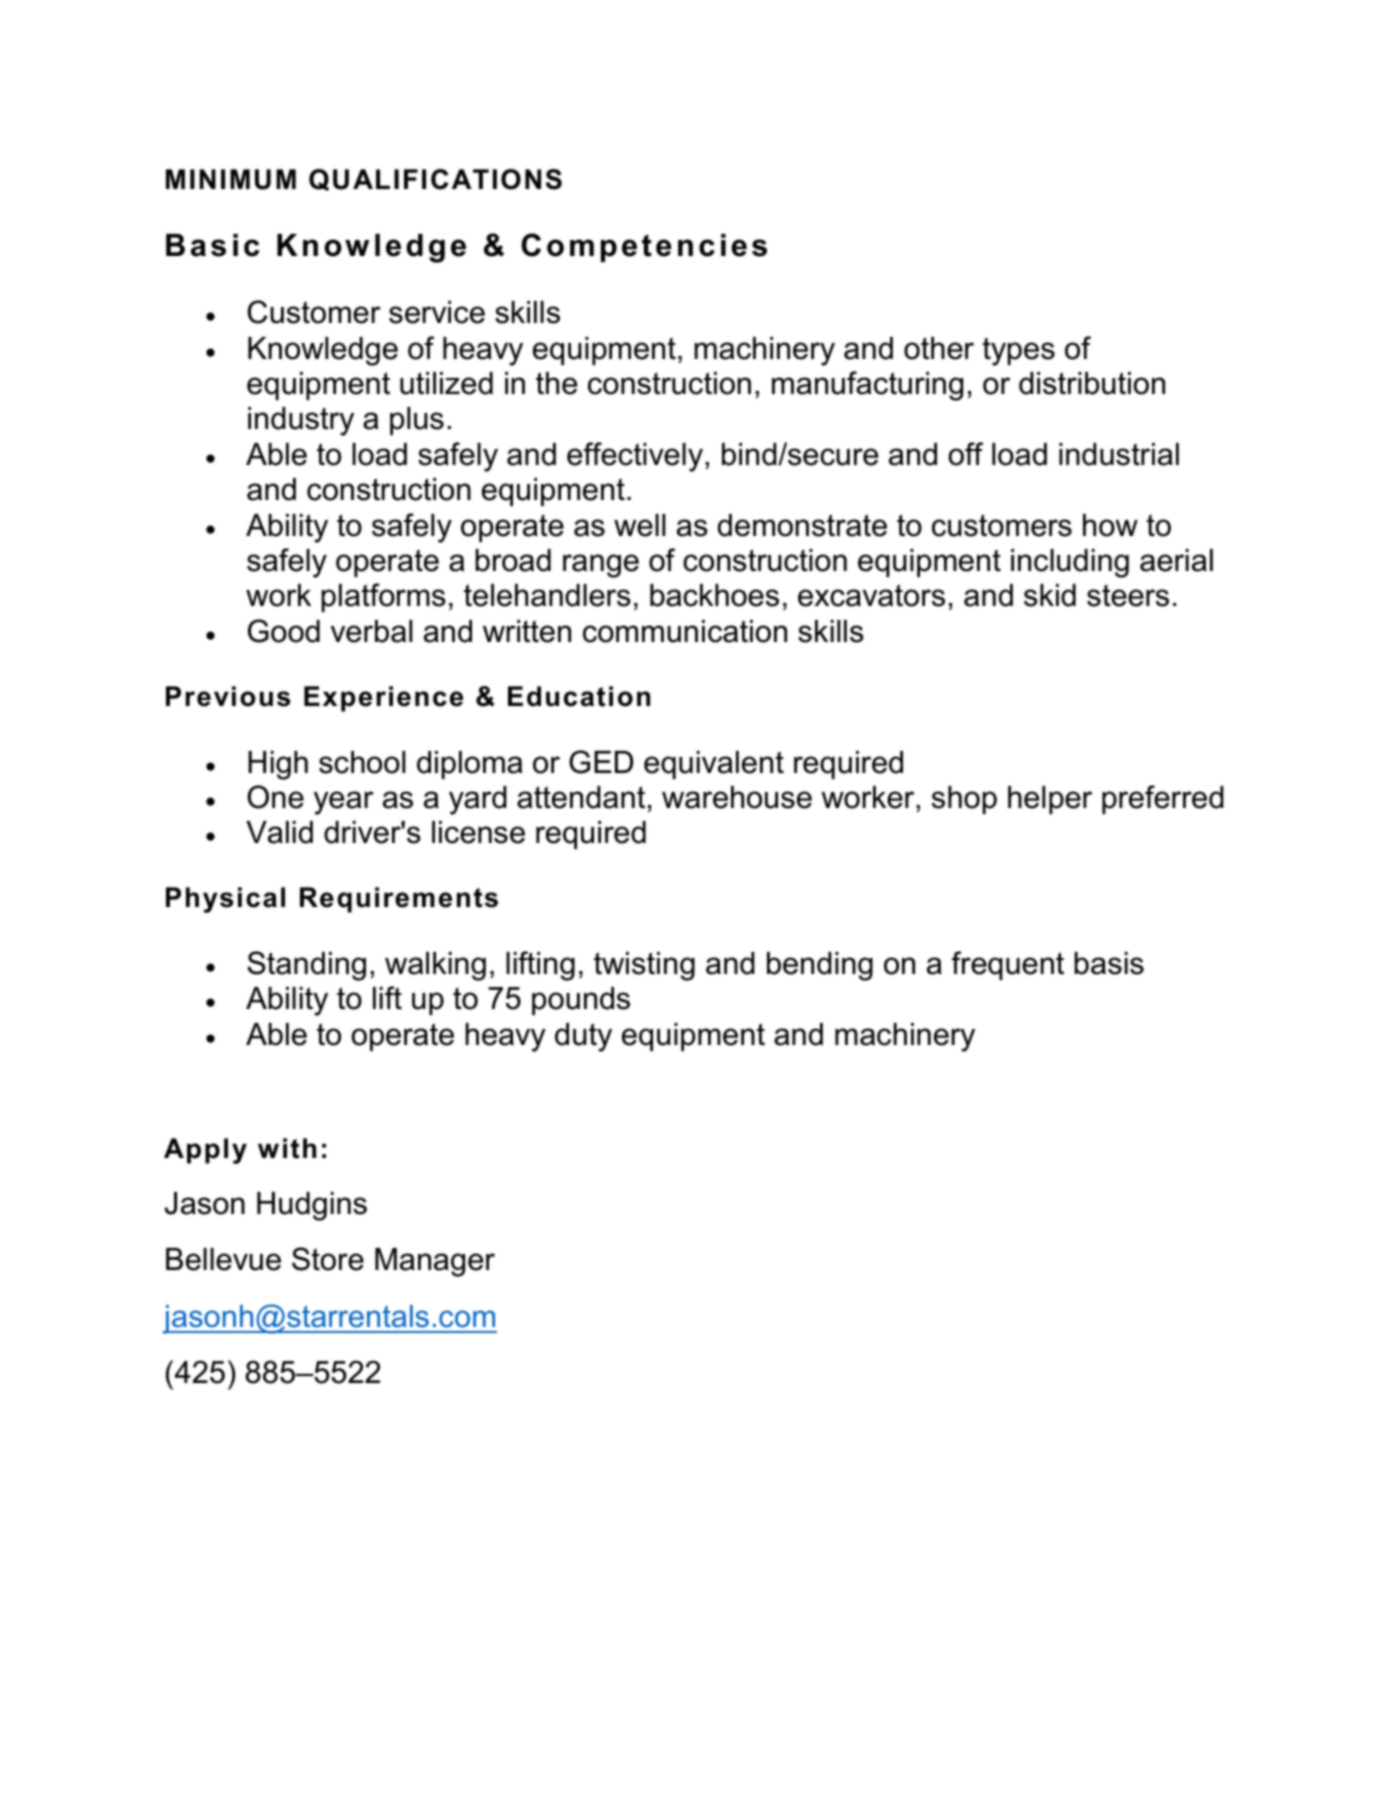 This document has width=1396, height=1806. Describe the element at coordinates (435, 180) in the document. I see `QUALIFICATIONS` at that location.
